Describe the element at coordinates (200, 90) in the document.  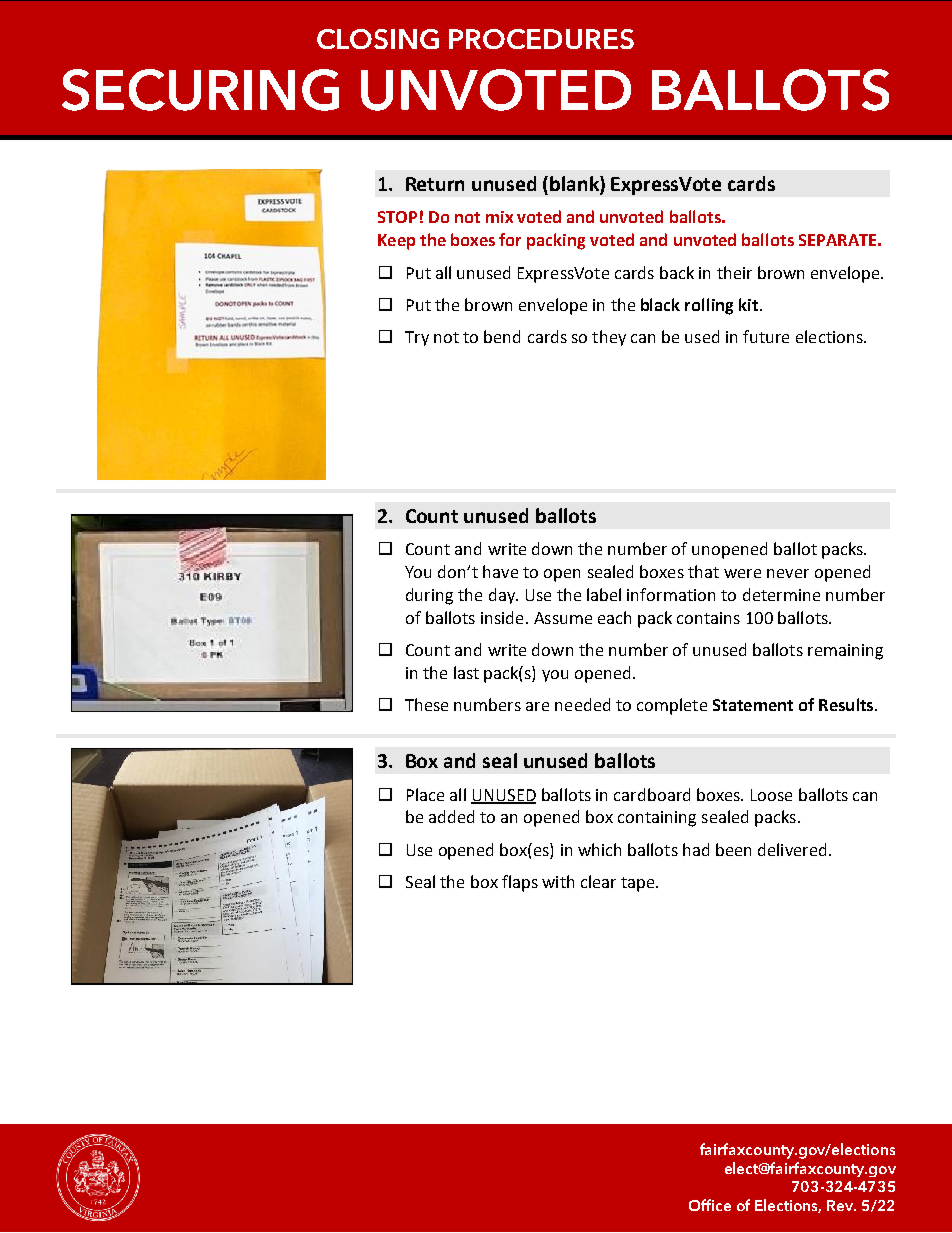
I see `SECURING` at that location.
